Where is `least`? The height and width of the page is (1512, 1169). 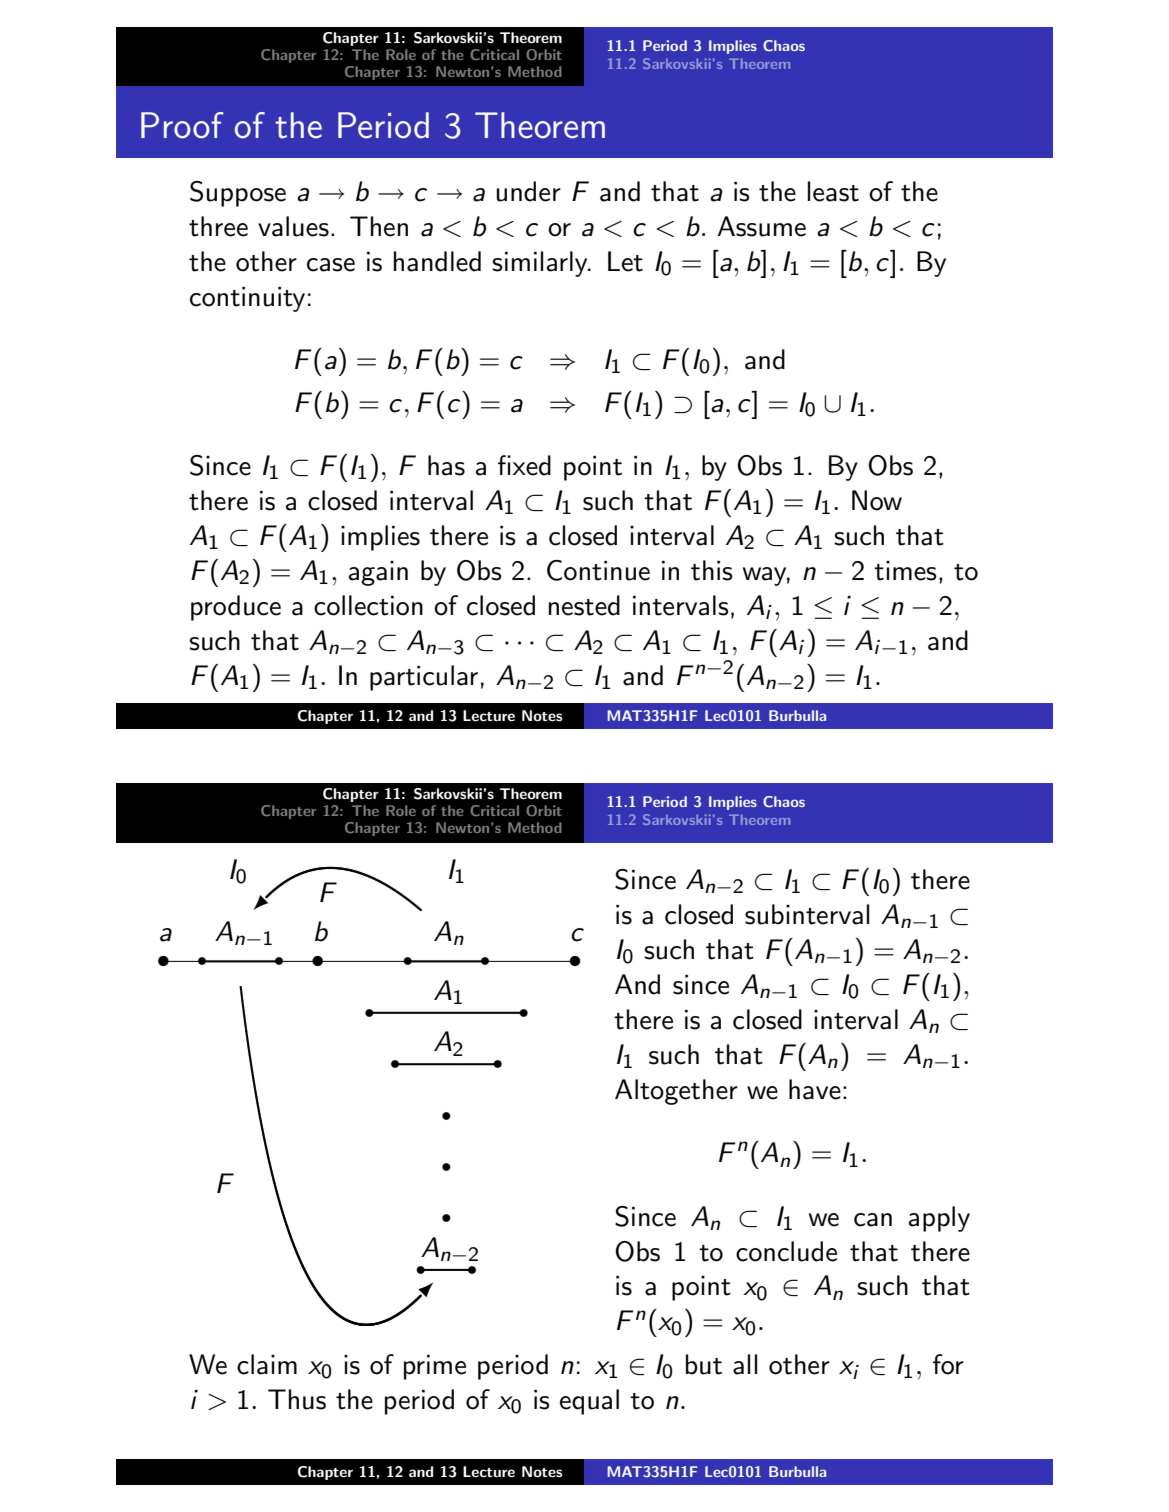
least is located at coordinates (833, 191).
